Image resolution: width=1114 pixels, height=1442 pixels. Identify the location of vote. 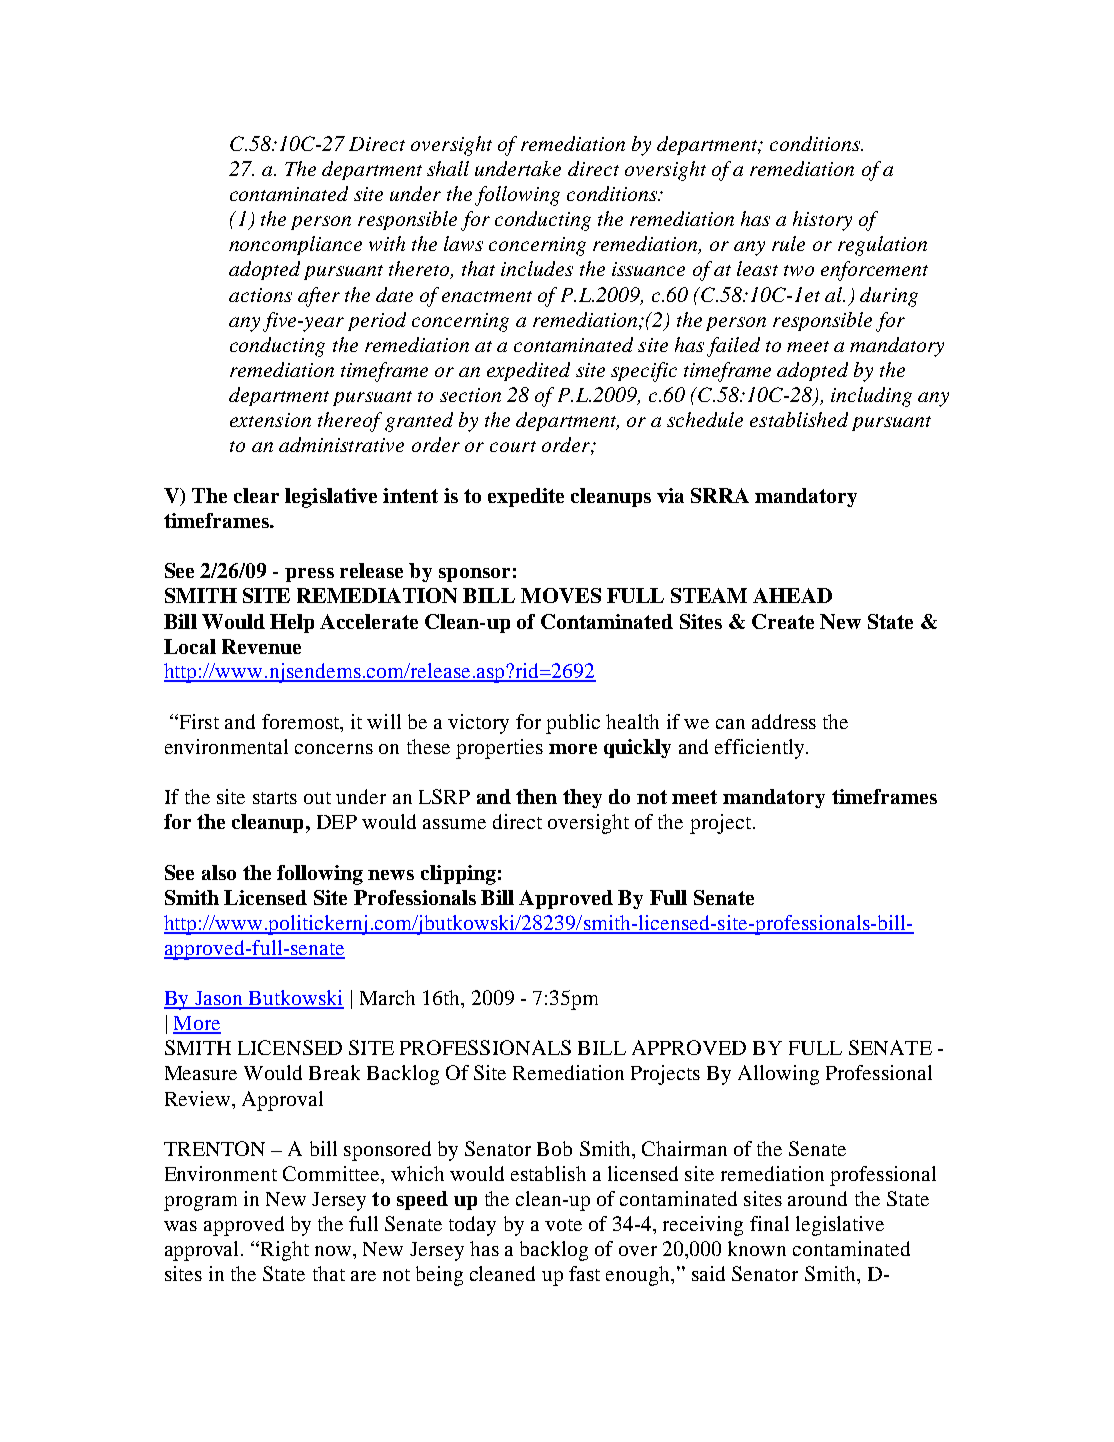
(563, 1225).
